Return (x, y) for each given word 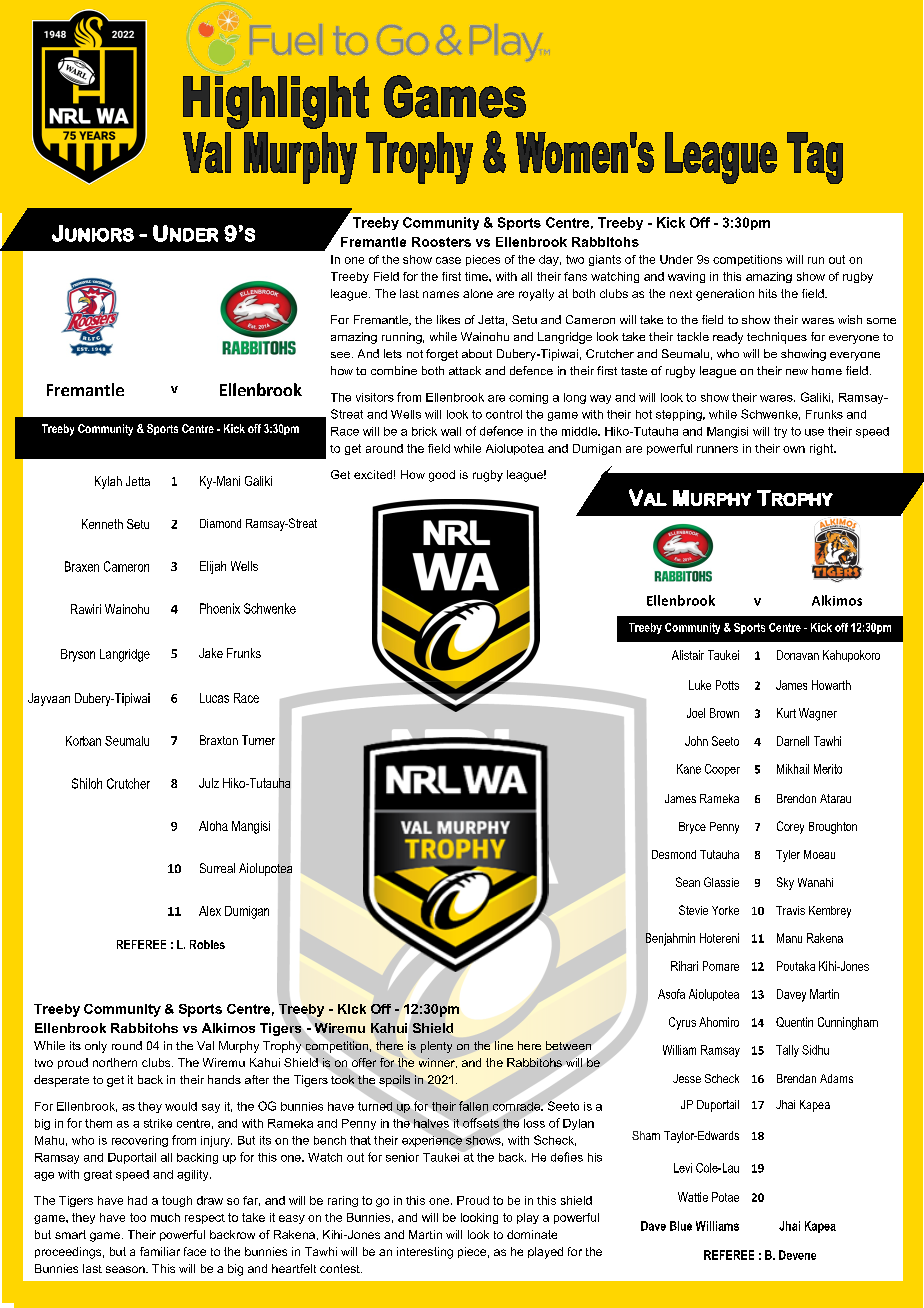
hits (768, 293)
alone (478, 293)
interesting (425, 1253)
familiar (160, 1251)
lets (393, 353)
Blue (681, 1226)
